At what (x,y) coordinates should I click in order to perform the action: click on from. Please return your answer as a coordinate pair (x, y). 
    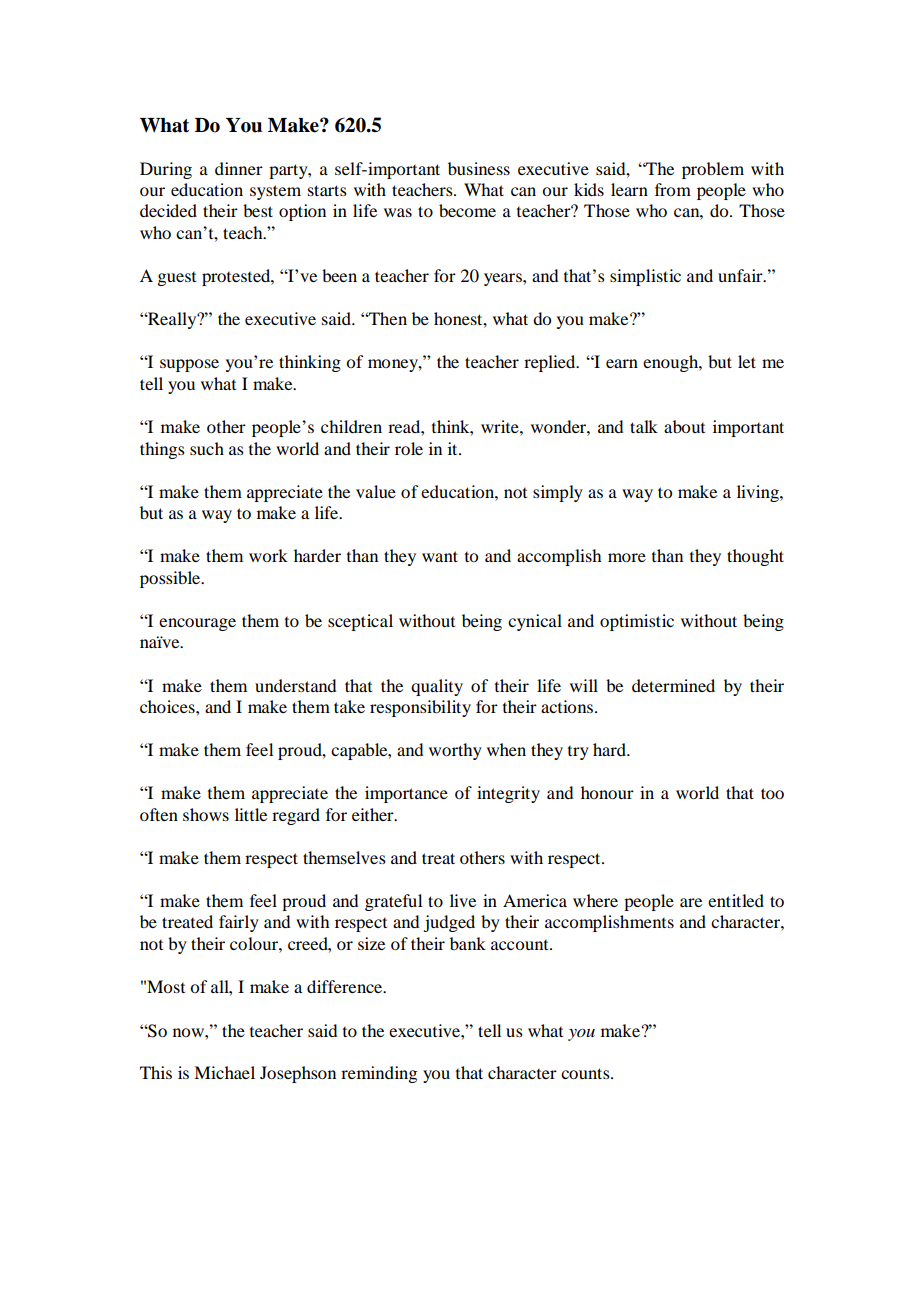
    Looking at the image, I should click on (673, 189).
